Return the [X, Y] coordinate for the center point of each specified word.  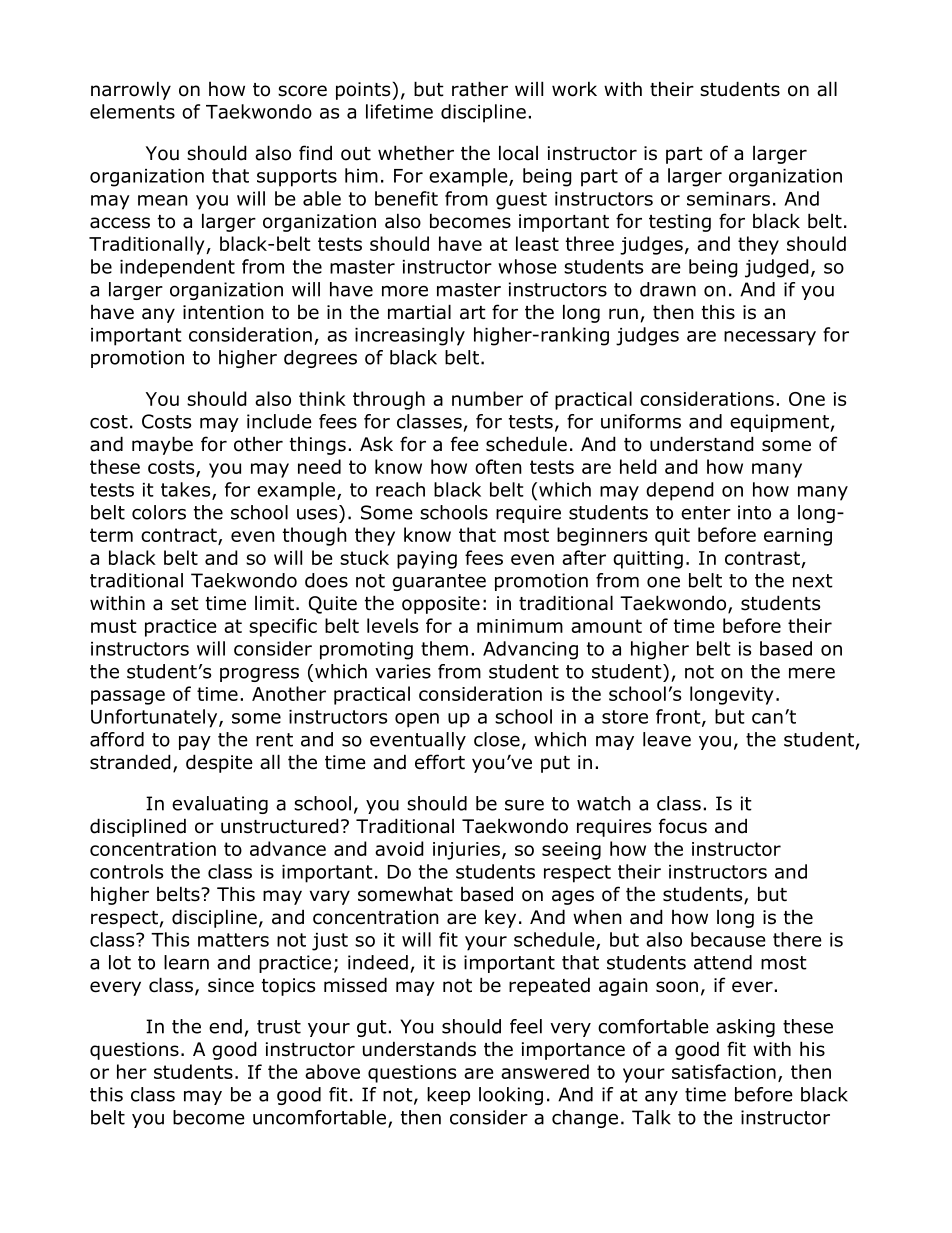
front [679, 717]
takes [187, 490]
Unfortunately [155, 718]
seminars [728, 199]
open [417, 720]
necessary [770, 338]
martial [419, 312]
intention [223, 312]
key [500, 918]
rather [480, 89]
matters [233, 940]
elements [132, 111]
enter [706, 513]
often [498, 466]
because [728, 939]
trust [279, 1027]
